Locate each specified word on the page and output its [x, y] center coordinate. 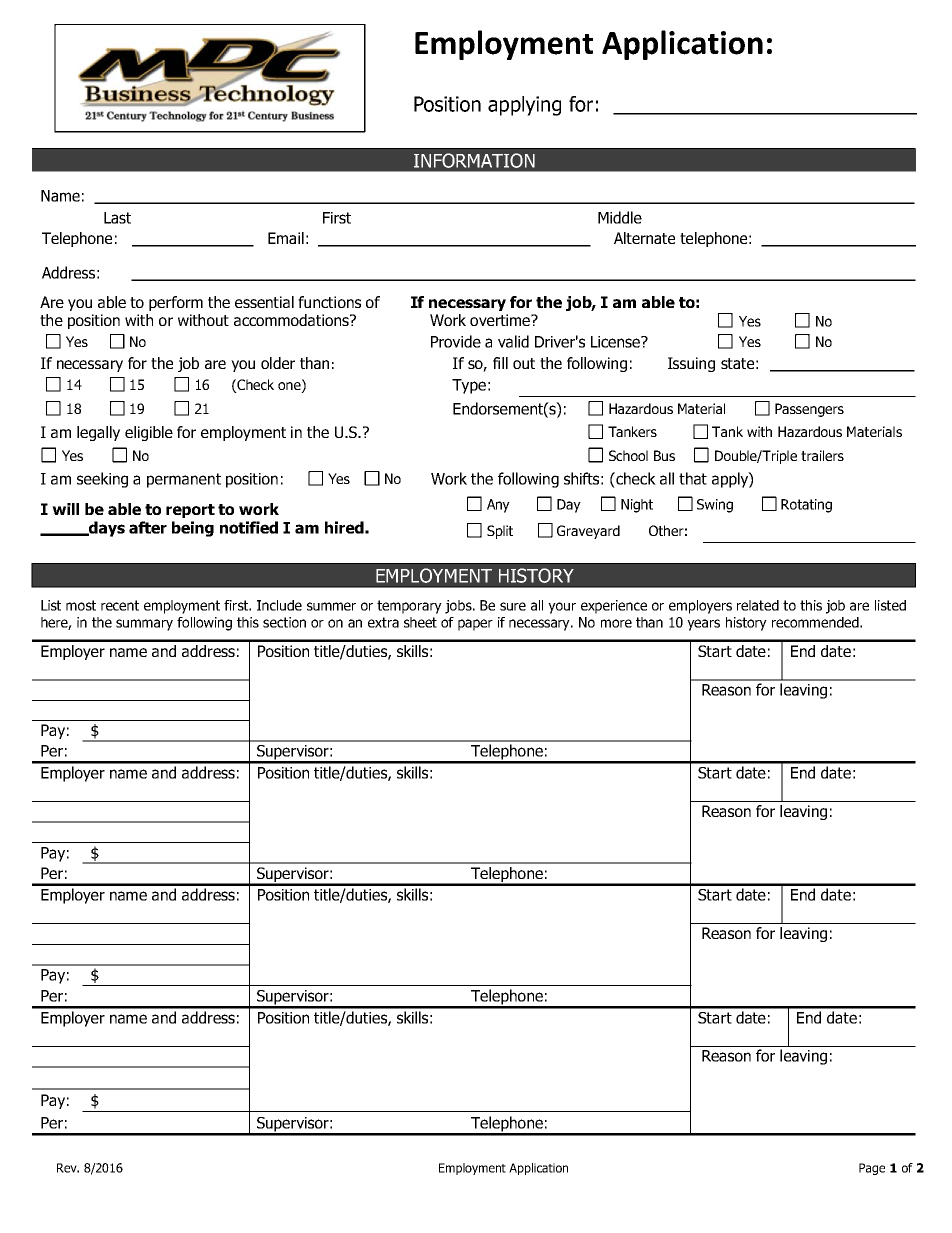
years [703, 625]
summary [144, 625]
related [758, 605]
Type [469, 386]
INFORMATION [474, 160]
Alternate [644, 238]
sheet [420, 622]
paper [475, 625]
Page [872, 1169]
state [737, 363]
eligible [149, 433]
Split [500, 532]
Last [117, 218]
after [148, 527]
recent [120, 605]
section [284, 622]
